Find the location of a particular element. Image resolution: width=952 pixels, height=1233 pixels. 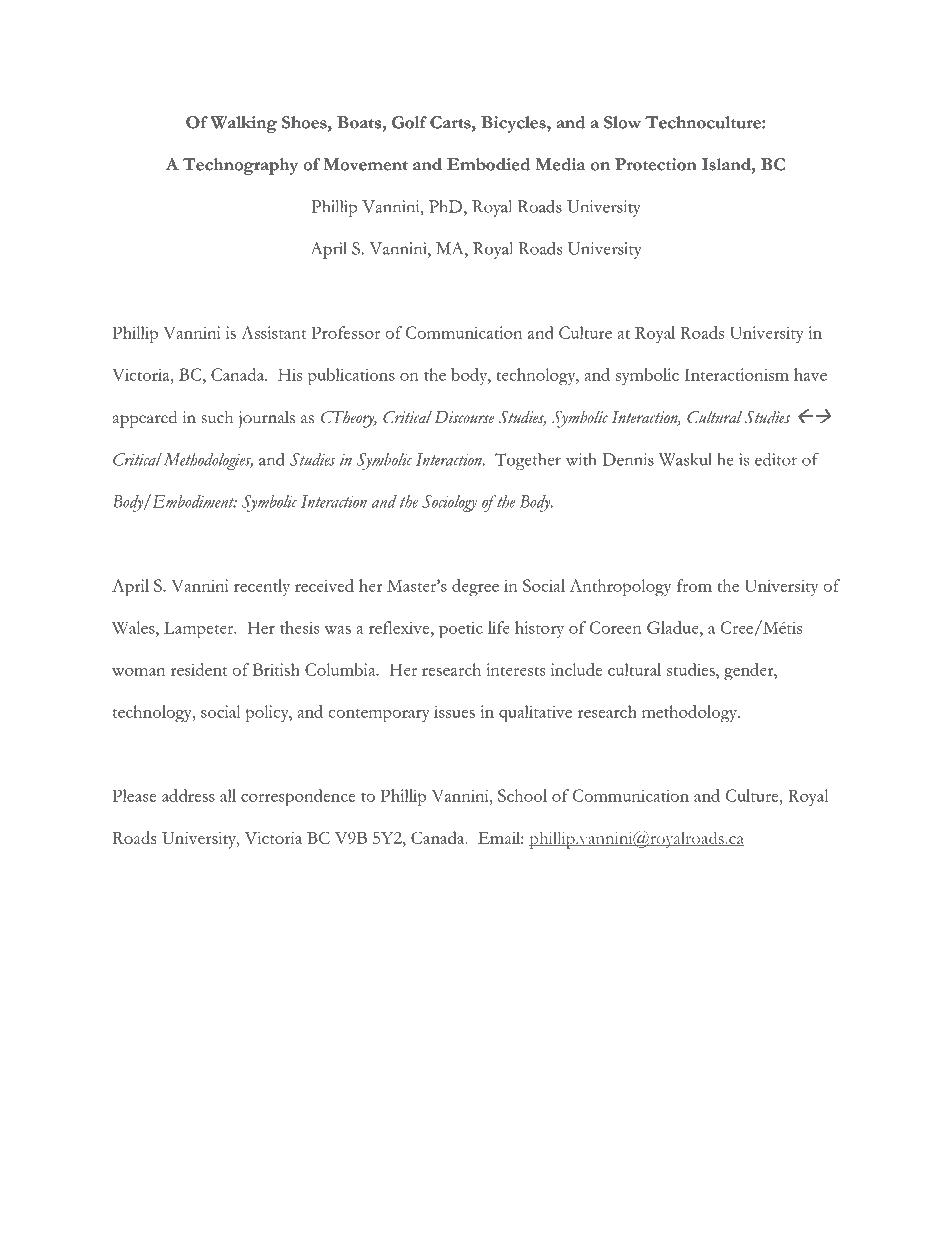

School is located at coordinates (522, 795).
